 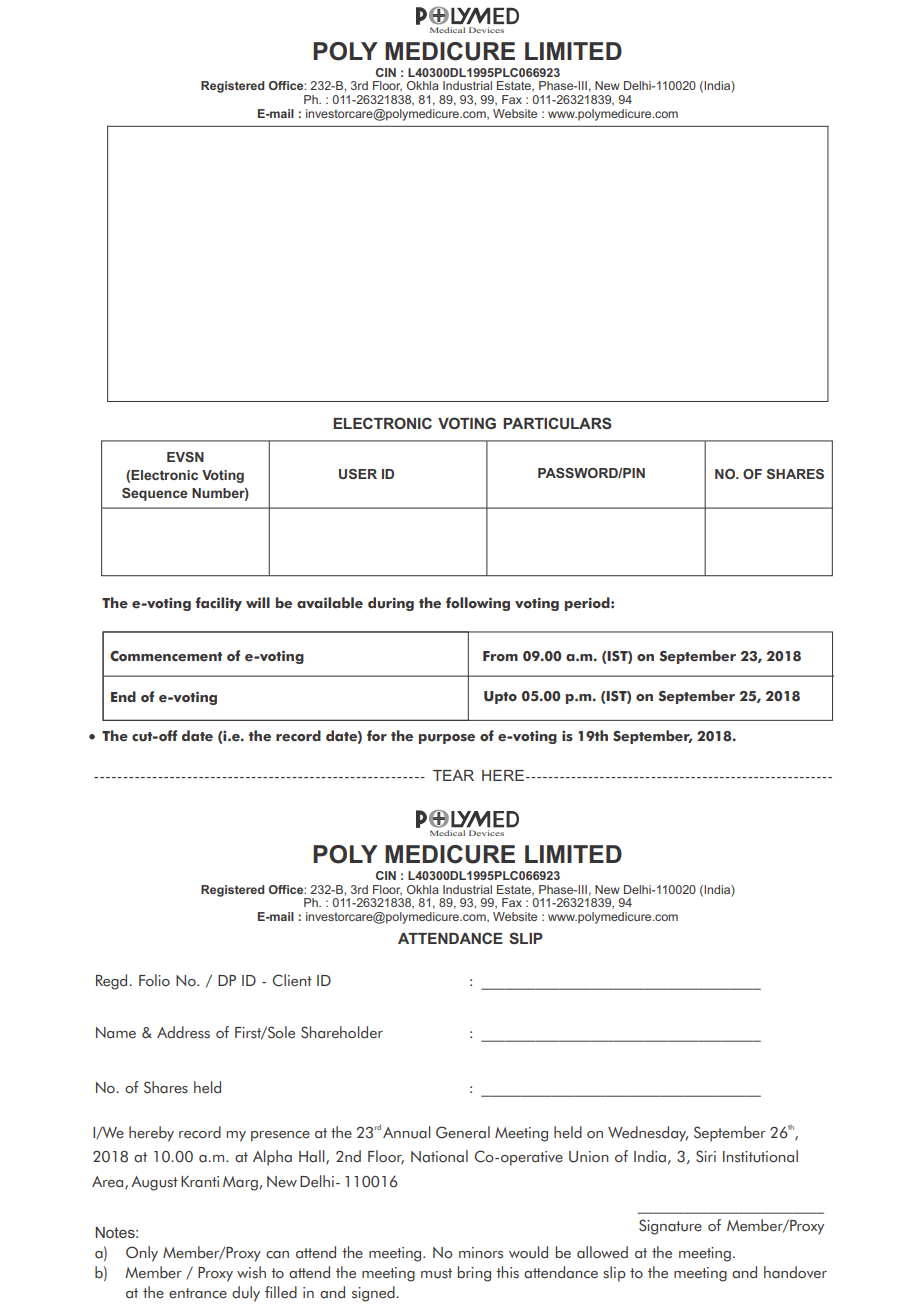 I want to click on purpose, so click(x=447, y=739).
